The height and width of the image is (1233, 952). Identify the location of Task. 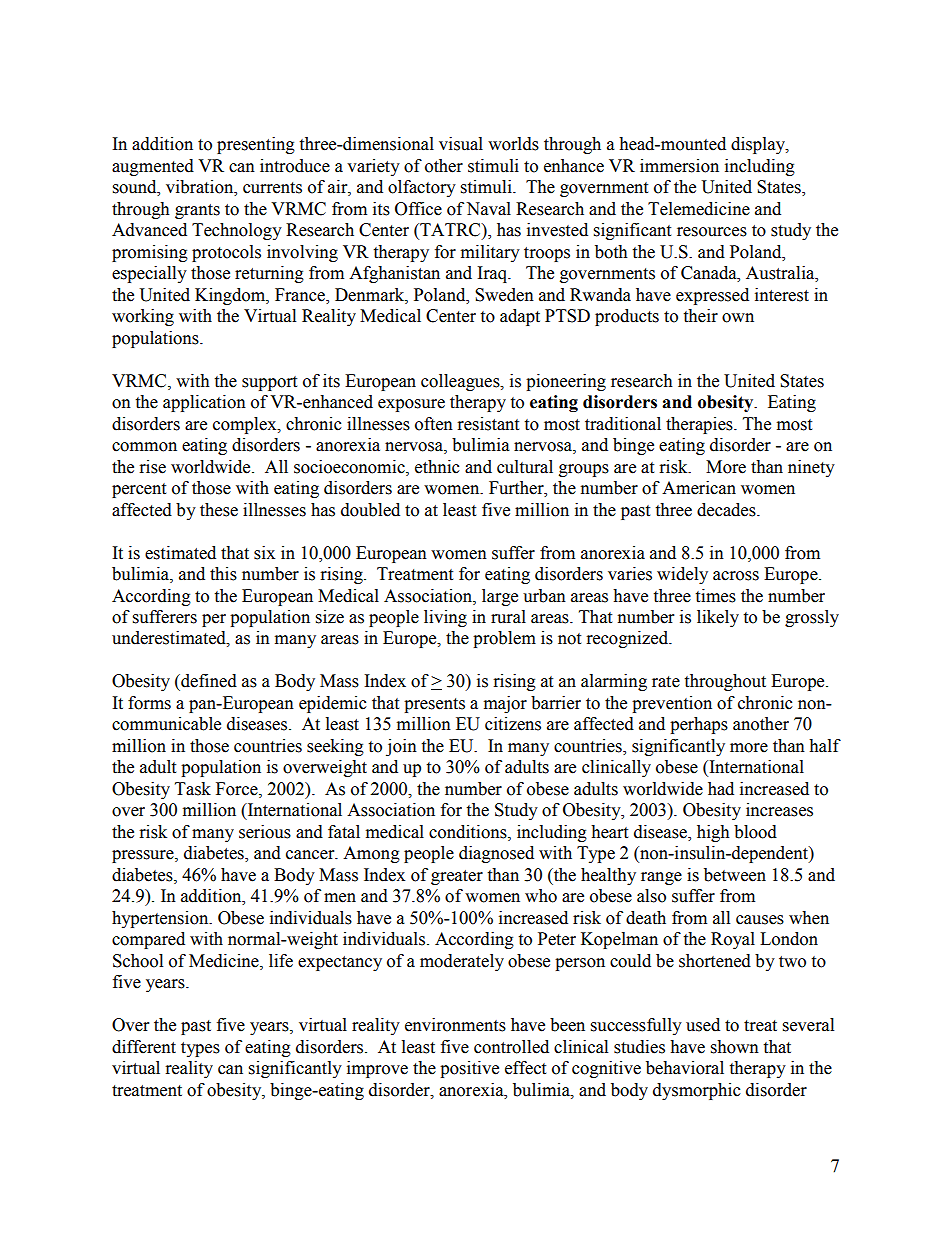
(193, 789).
